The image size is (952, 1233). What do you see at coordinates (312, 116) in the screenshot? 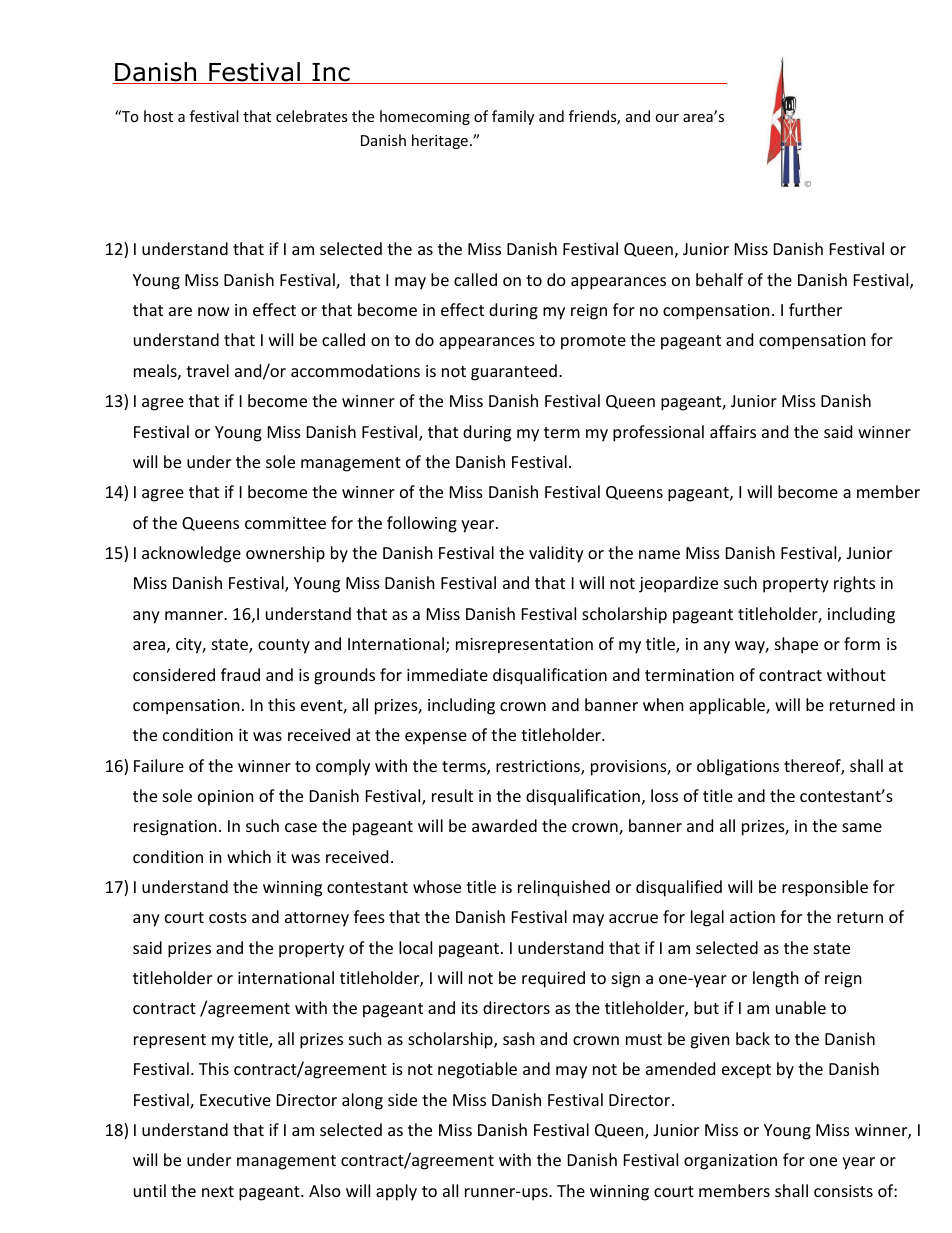
I see `celebrates` at bounding box center [312, 116].
